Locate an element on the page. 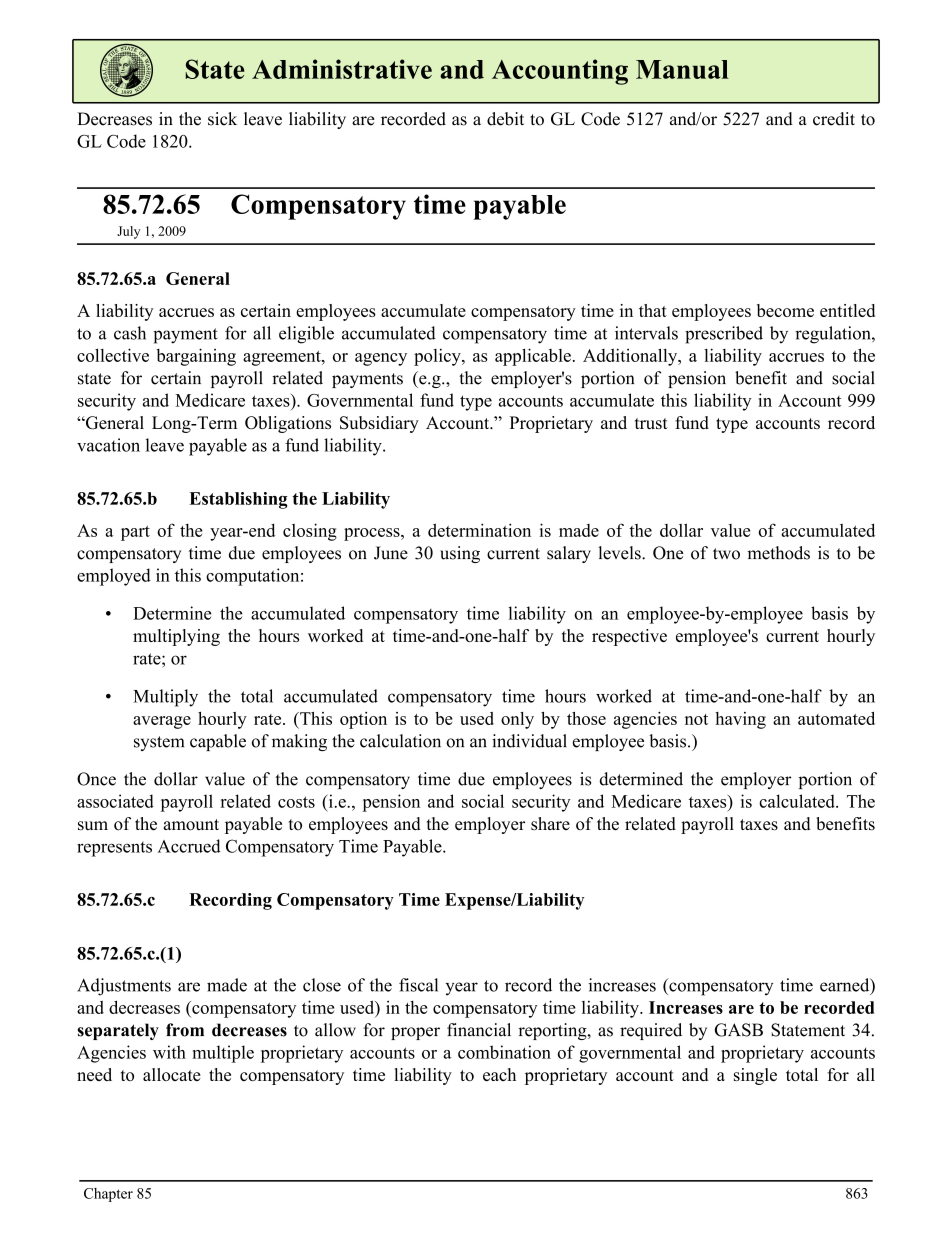 This document has height=1233, width=952. debit is located at coordinates (505, 119).
